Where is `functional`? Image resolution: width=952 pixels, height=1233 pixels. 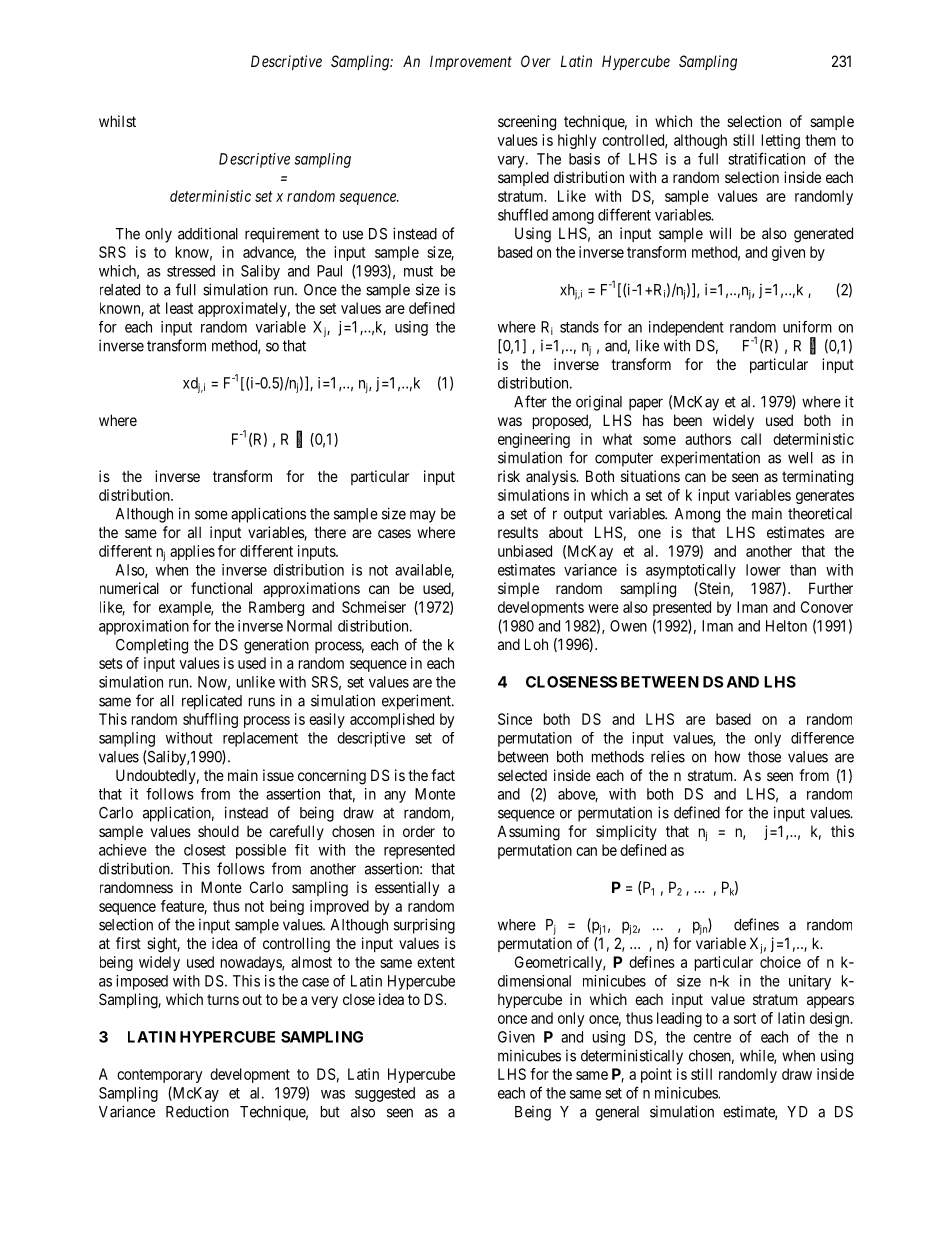
functional is located at coordinates (221, 588).
